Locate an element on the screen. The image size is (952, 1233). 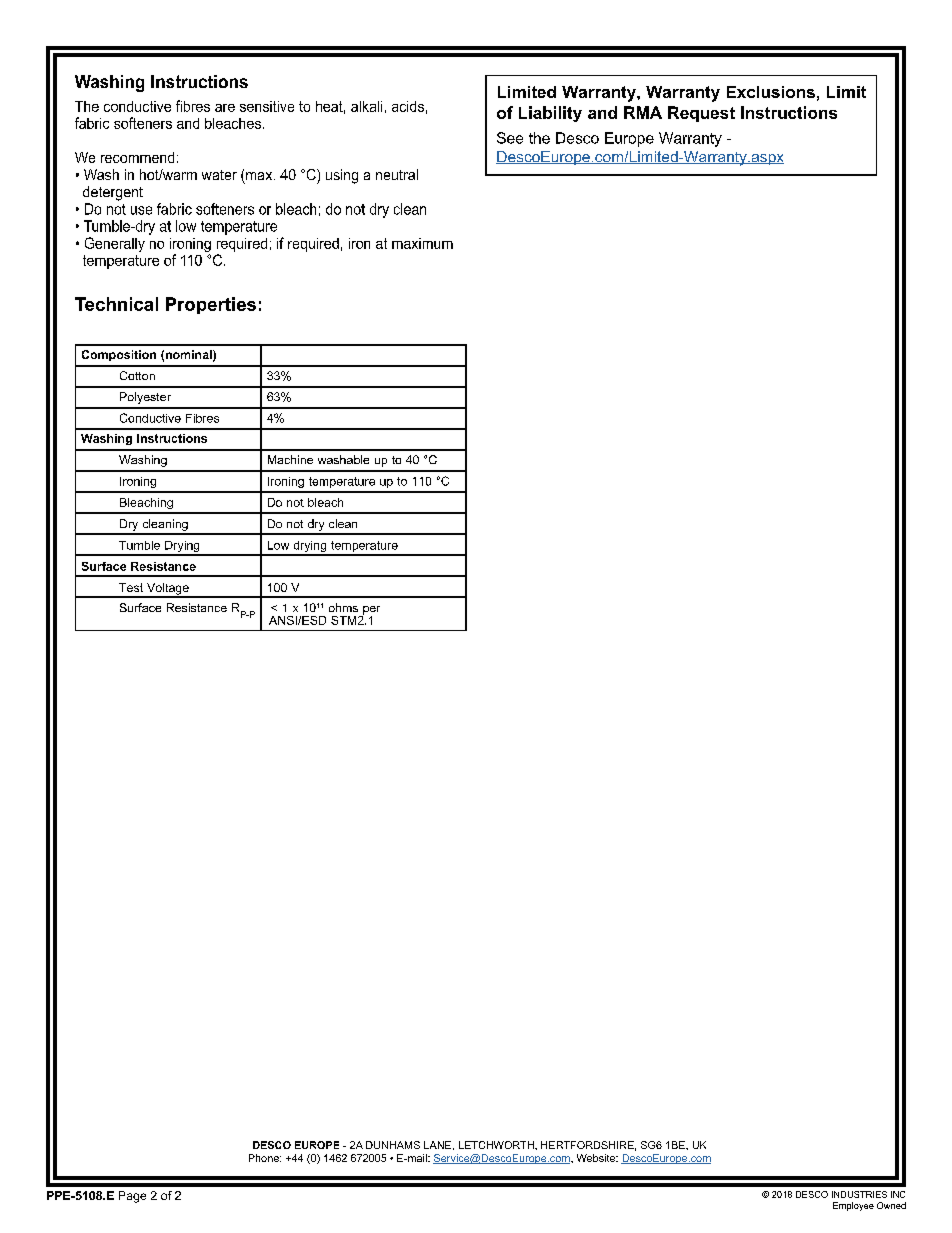
Machine is located at coordinates (290, 459).
